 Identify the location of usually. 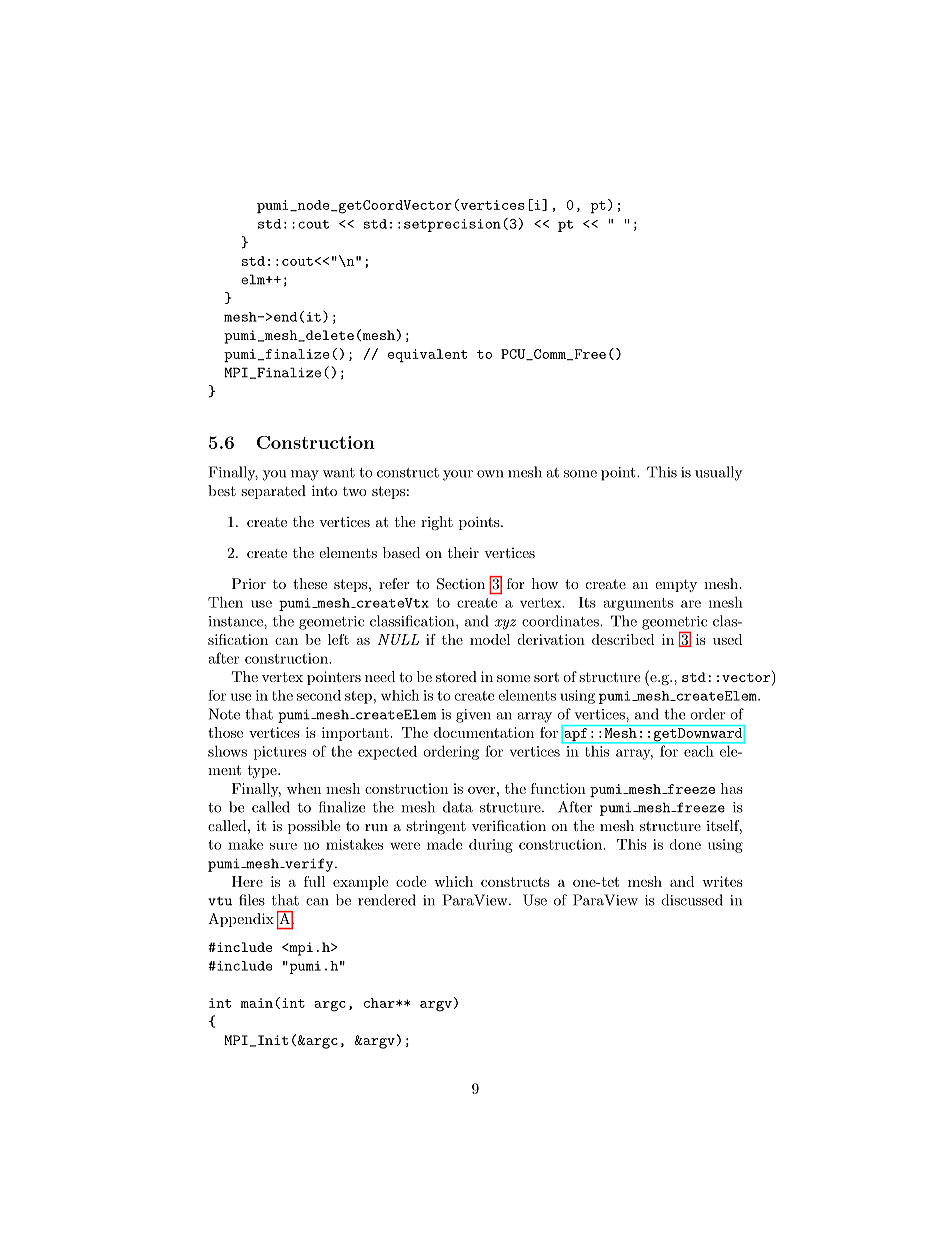
(718, 473).
